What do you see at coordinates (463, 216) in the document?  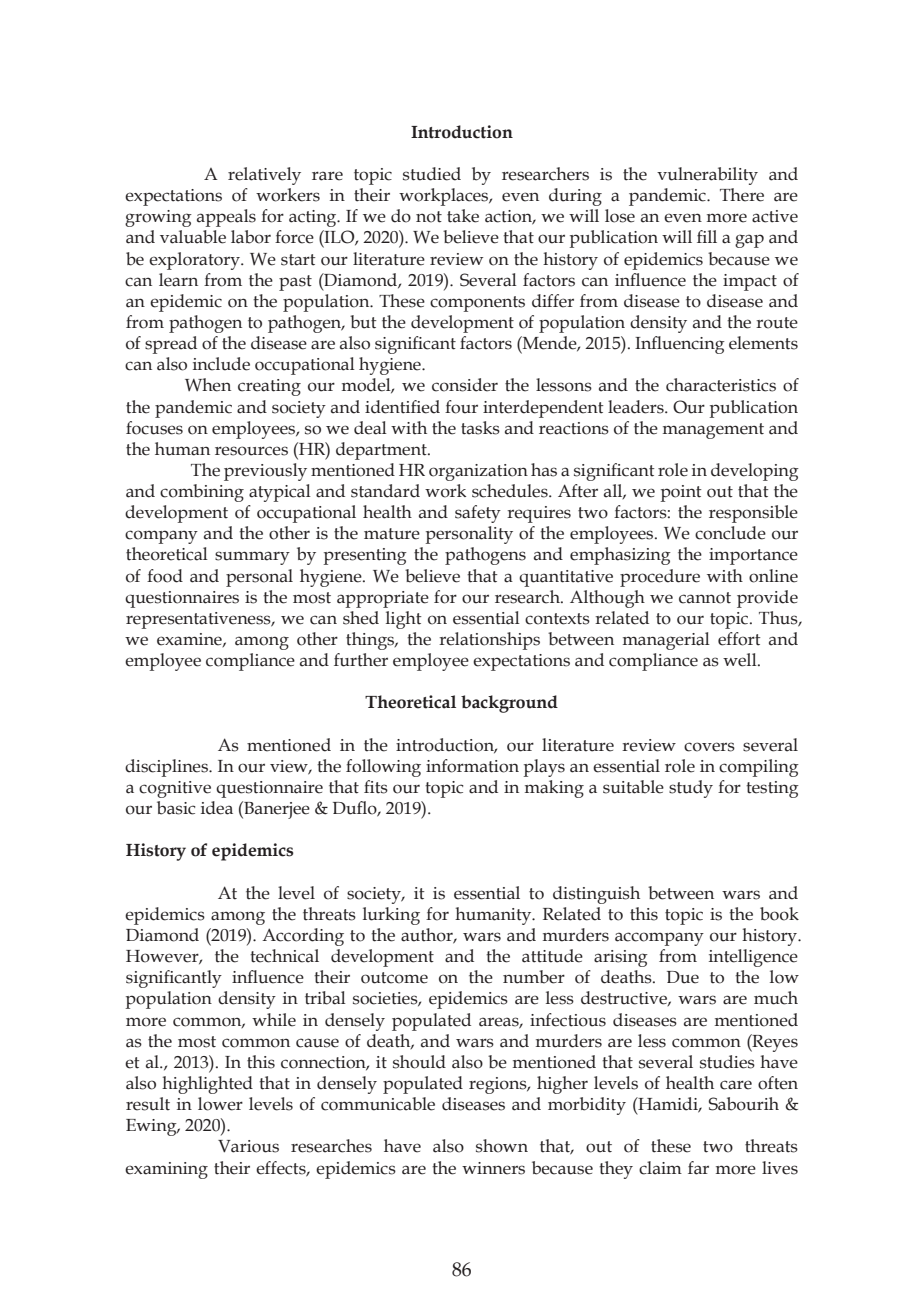 I see `take` at bounding box center [463, 216].
